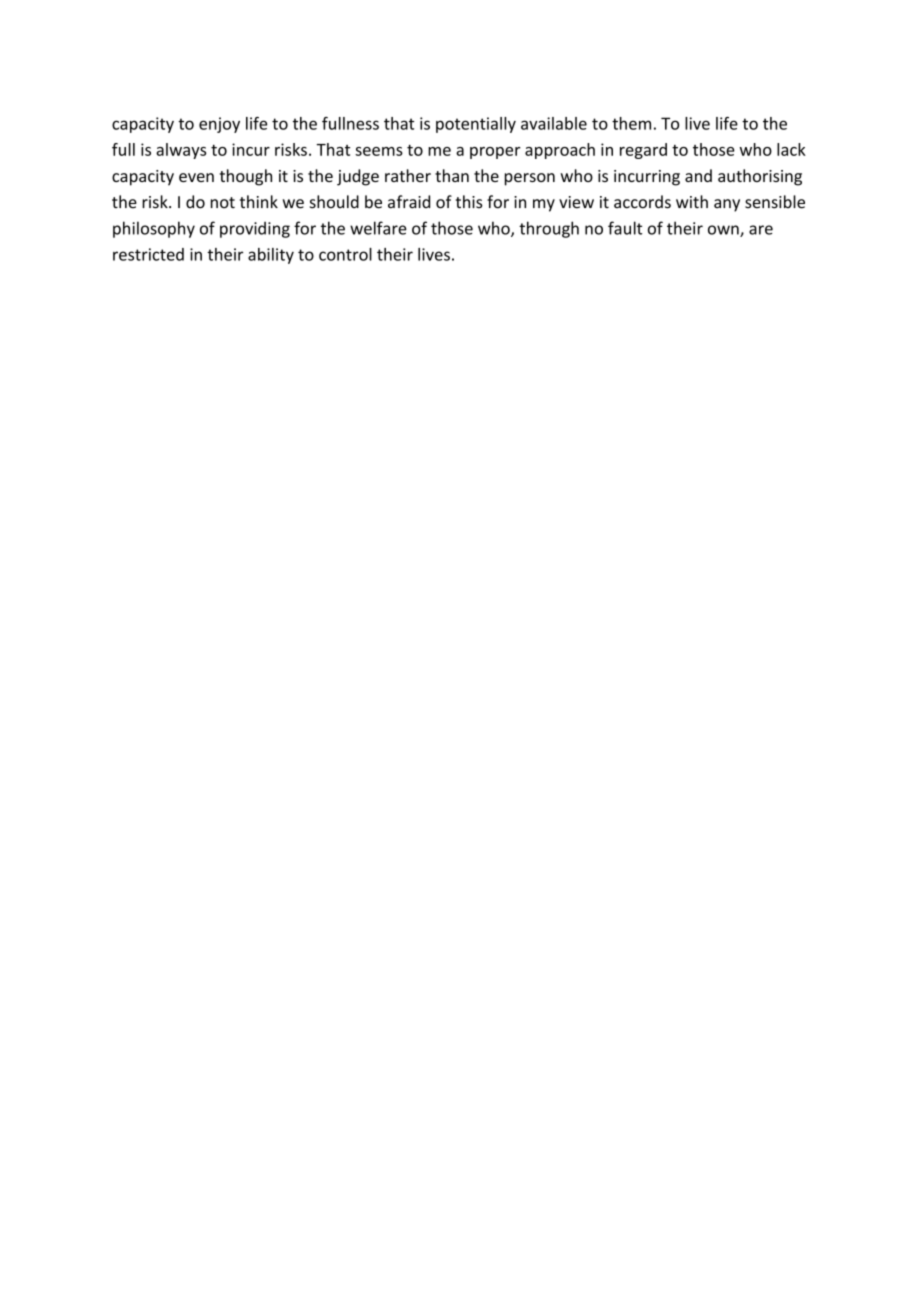 The width and height of the image is (924, 1308). Describe the element at coordinates (727, 205) in the image. I see `any` at that location.
